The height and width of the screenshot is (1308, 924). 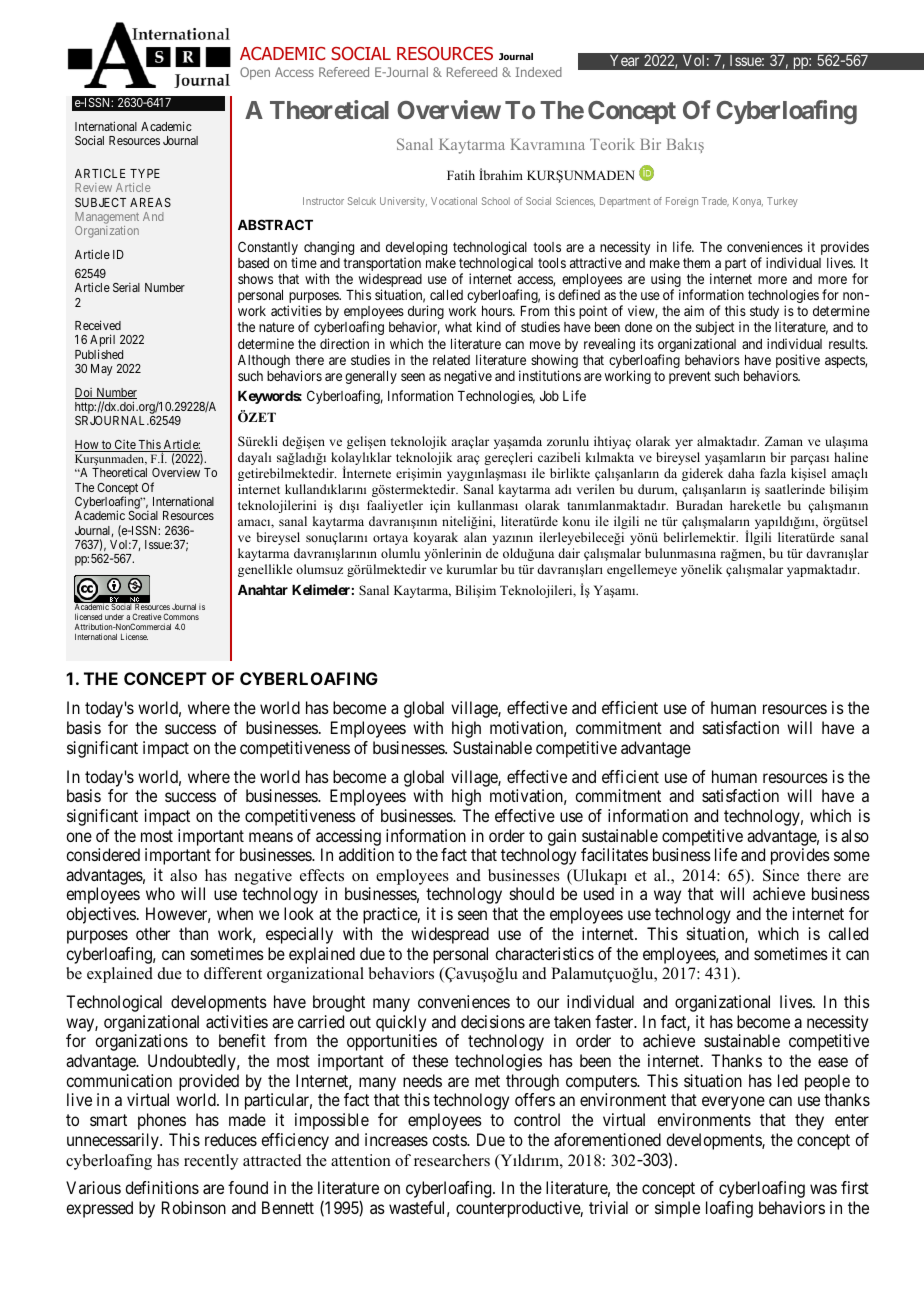 What do you see at coordinates (255, 73) in the screenshot?
I see `Open` at bounding box center [255, 73].
